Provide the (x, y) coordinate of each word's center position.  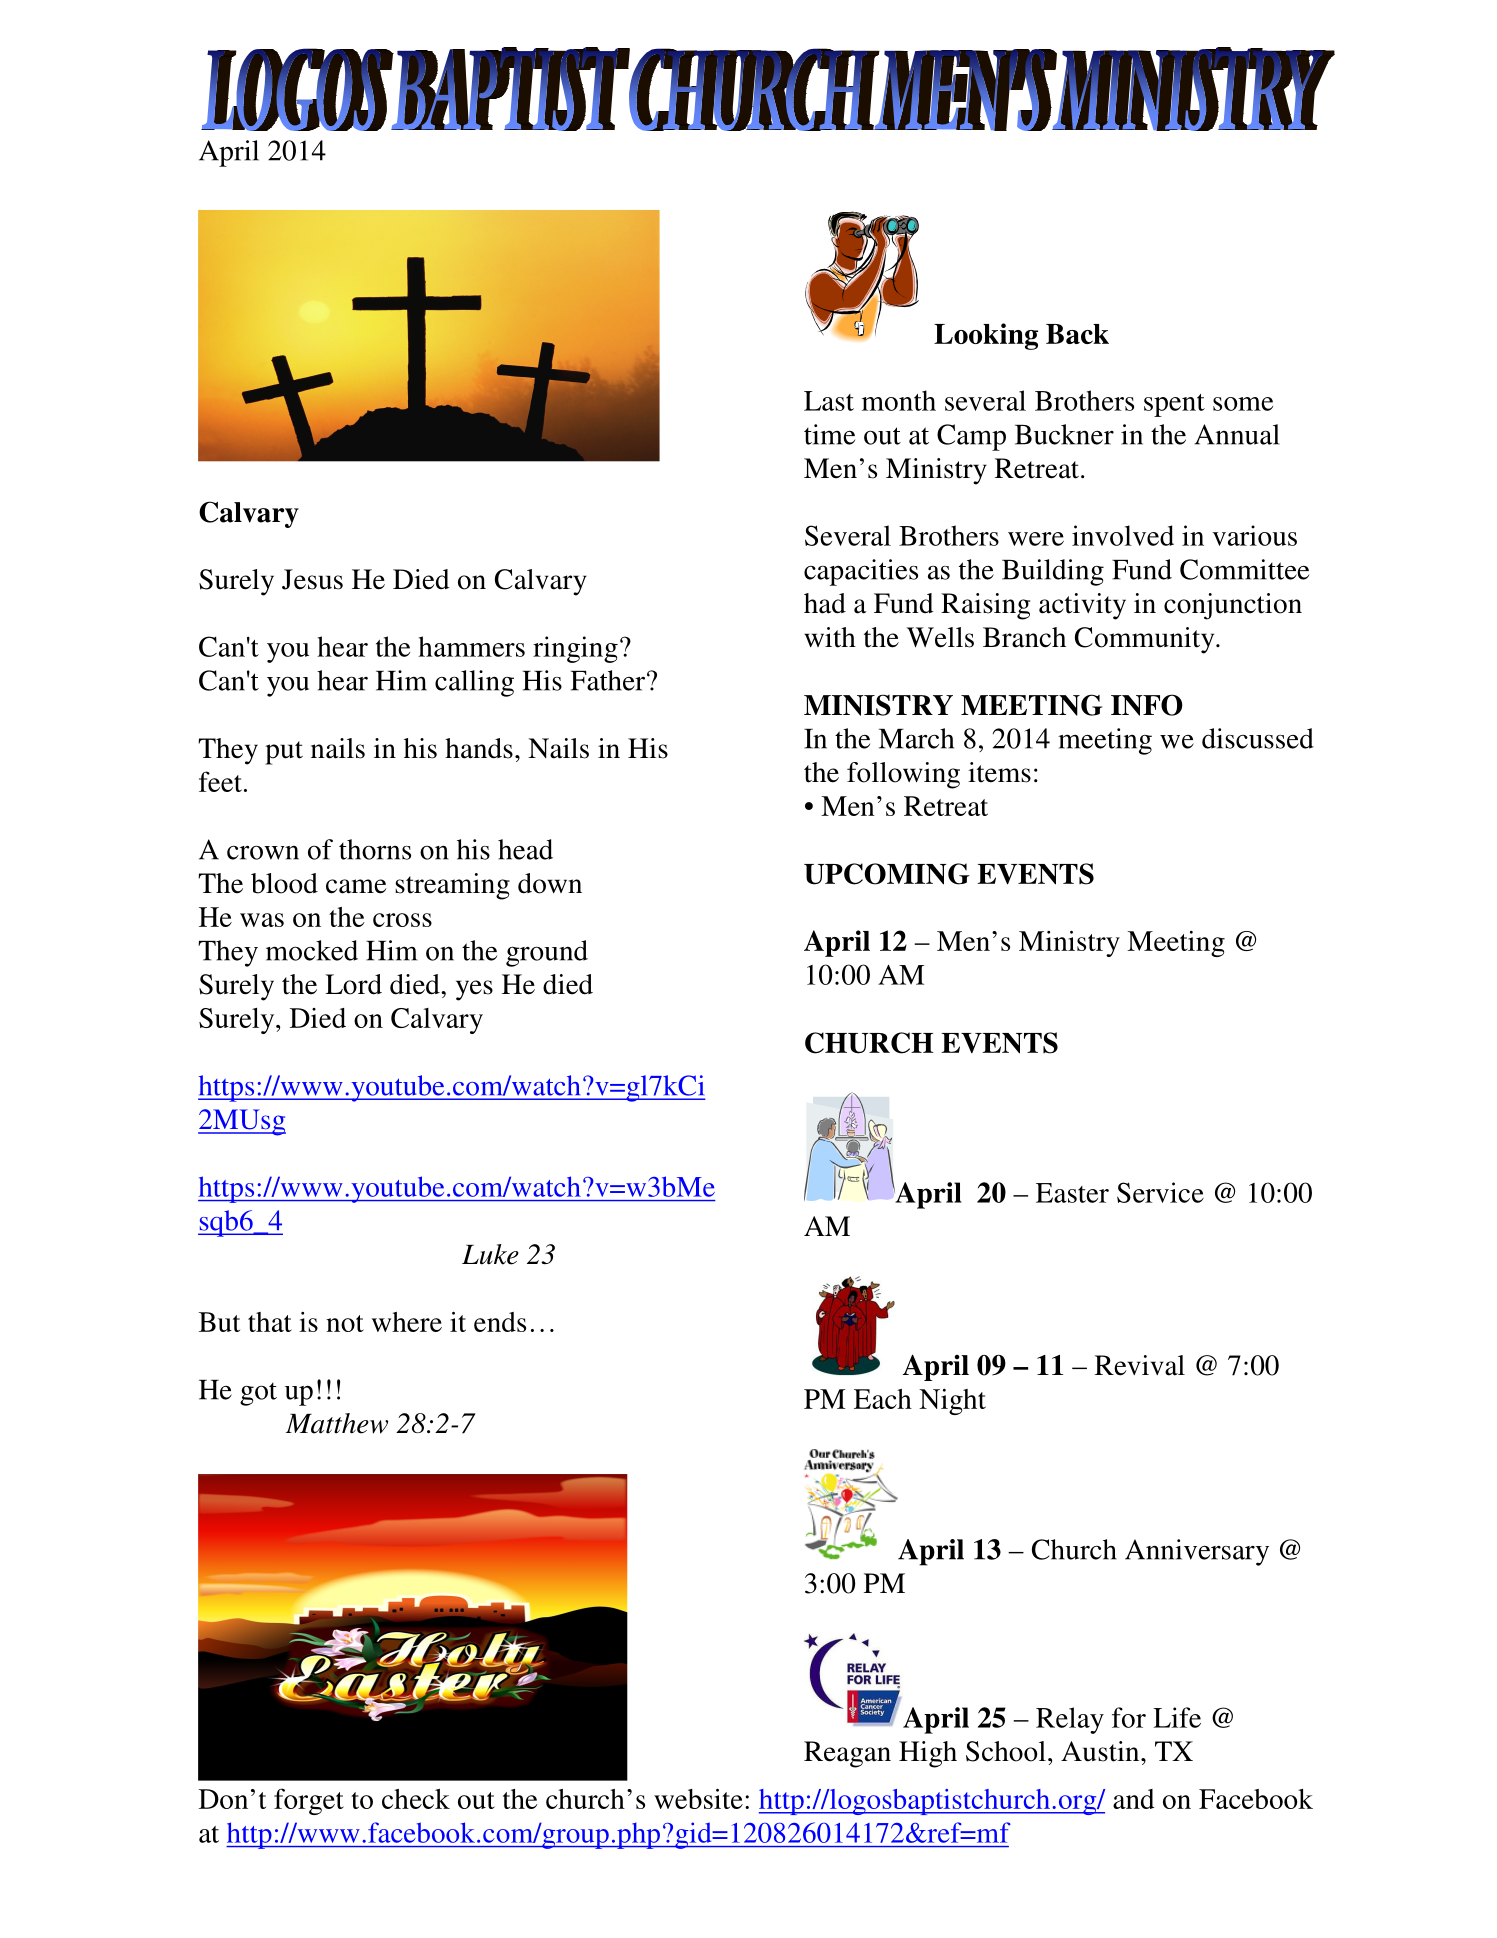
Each (883, 1399)
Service (1160, 1192)
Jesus (312, 579)
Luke (490, 1254)
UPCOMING (887, 874)
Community (1146, 640)
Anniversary (1197, 1552)
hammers (471, 646)
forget (309, 1801)
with (830, 637)
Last (829, 401)
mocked (312, 950)
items (999, 772)
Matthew (337, 1423)
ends (500, 1322)
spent (1174, 405)
